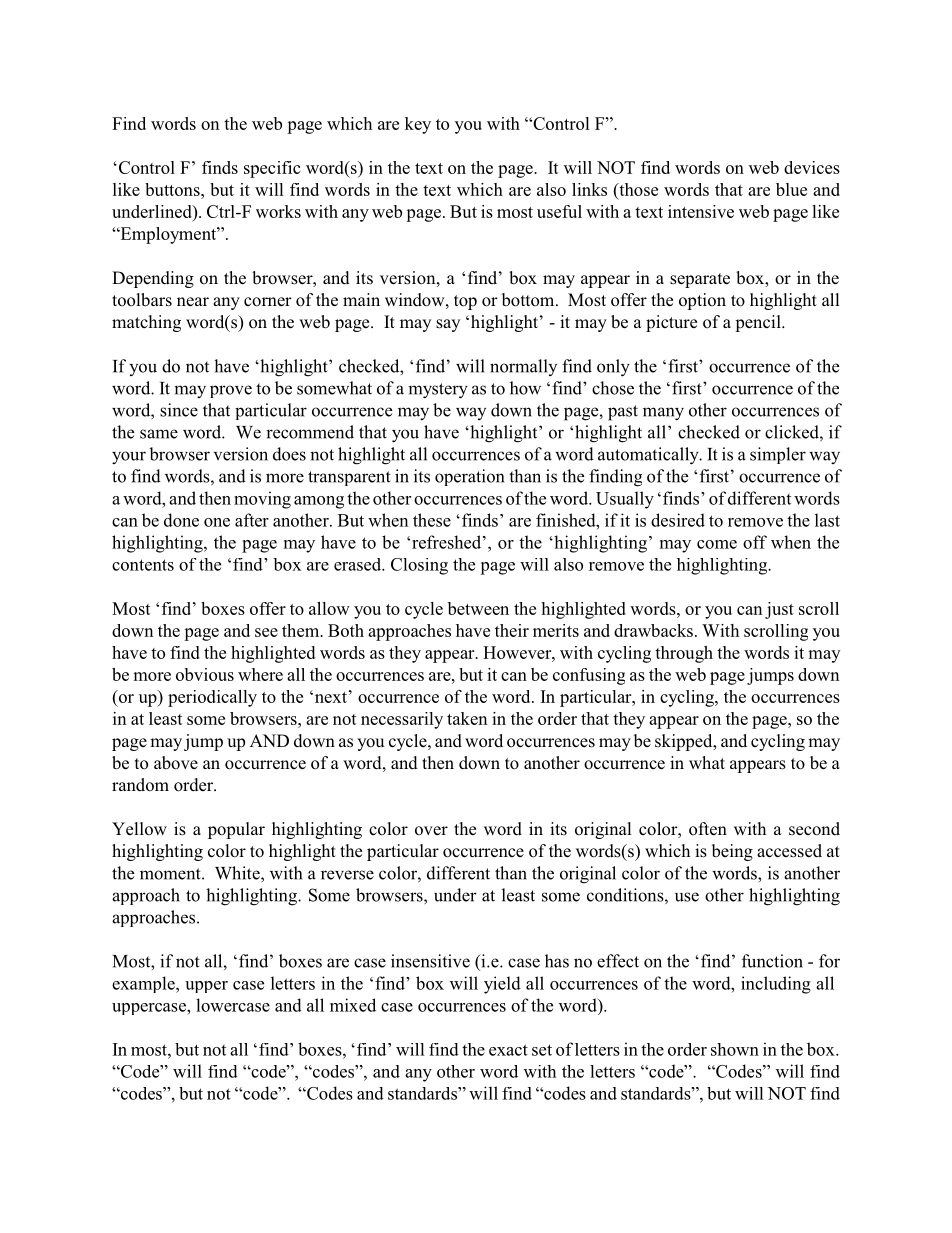 This screenshot has width=952, height=1233. I want to click on over, so click(431, 831).
